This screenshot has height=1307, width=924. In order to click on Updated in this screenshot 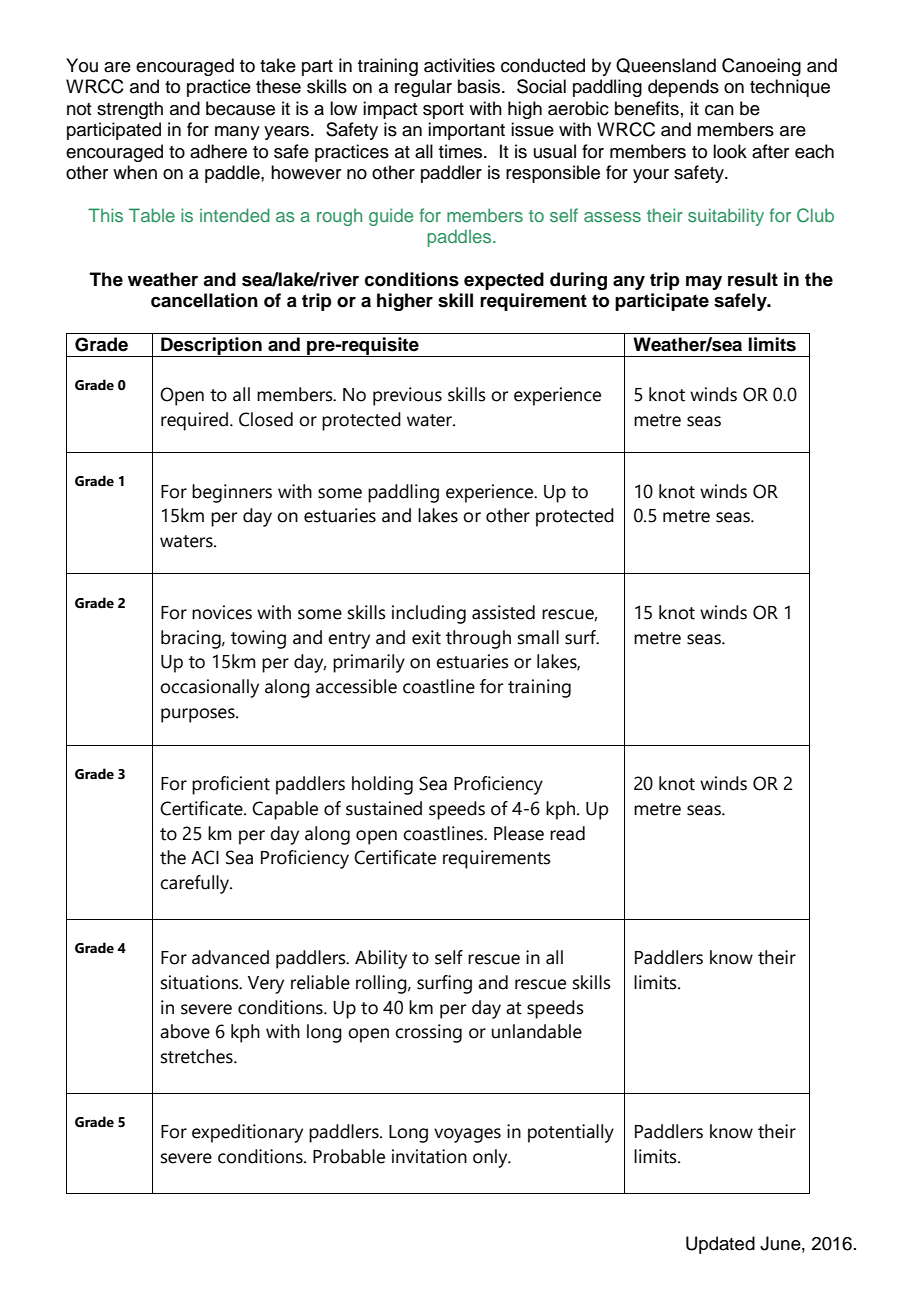, I will do `click(720, 1245)`.
